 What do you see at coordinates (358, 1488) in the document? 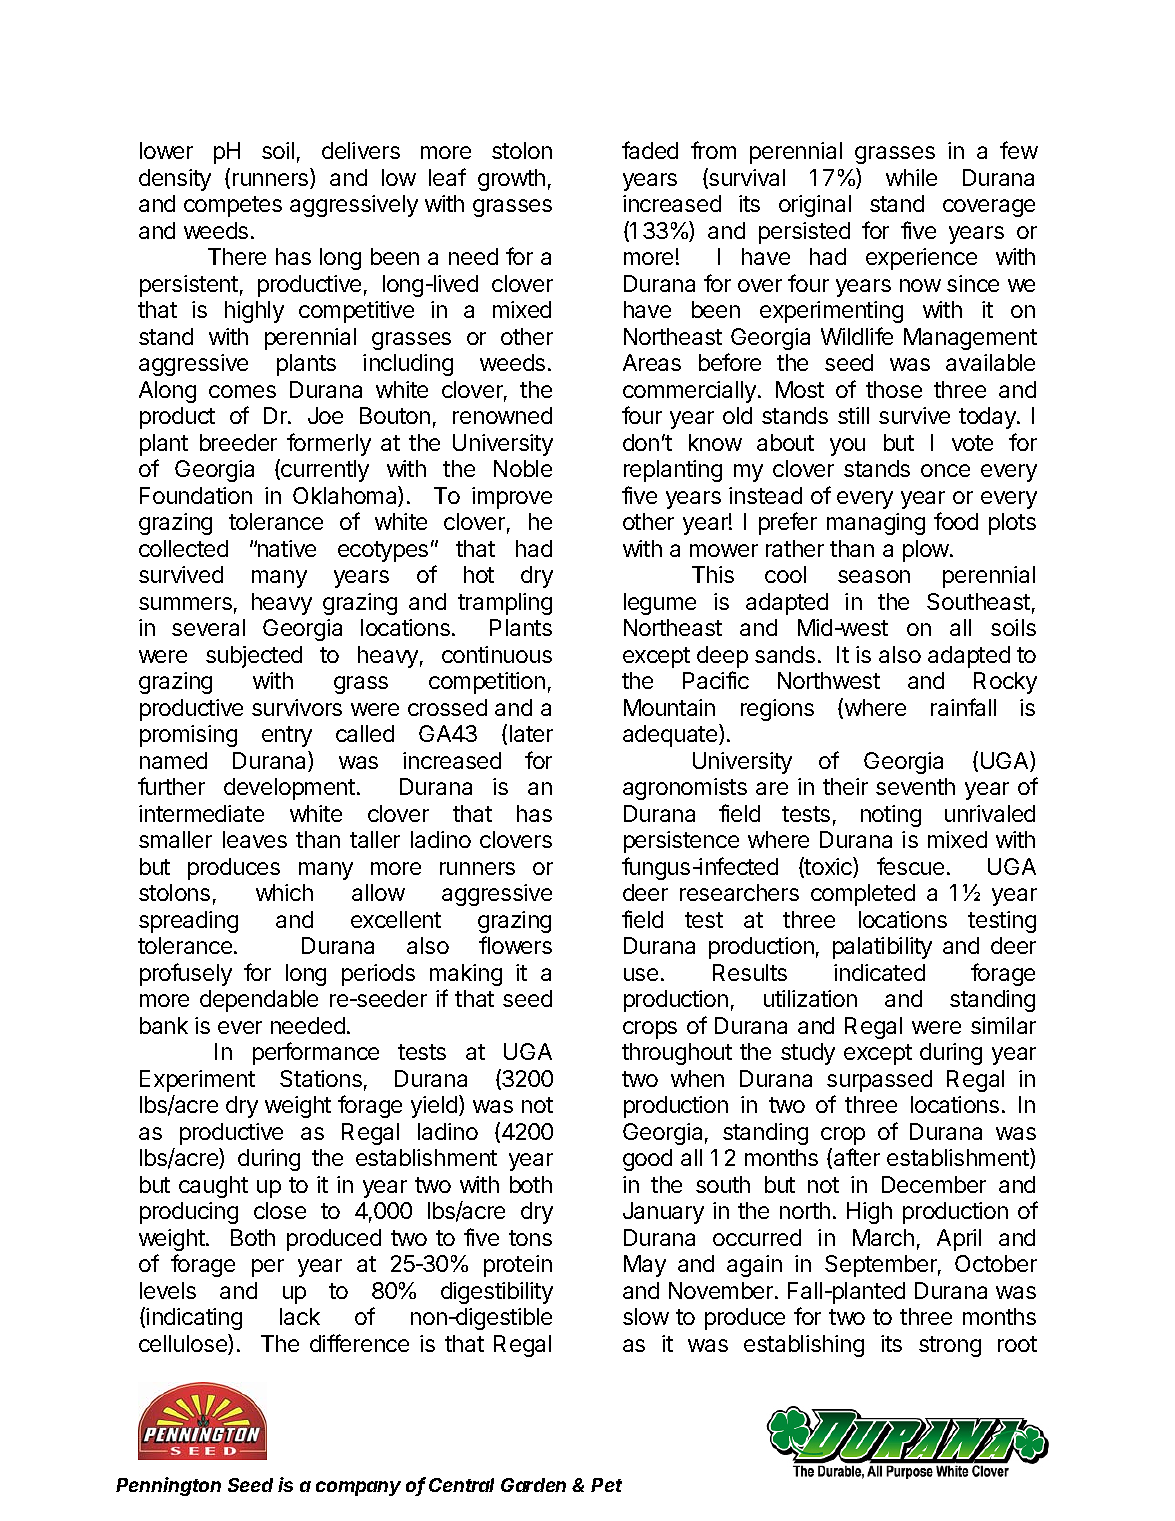
I see `company` at bounding box center [358, 1488].
